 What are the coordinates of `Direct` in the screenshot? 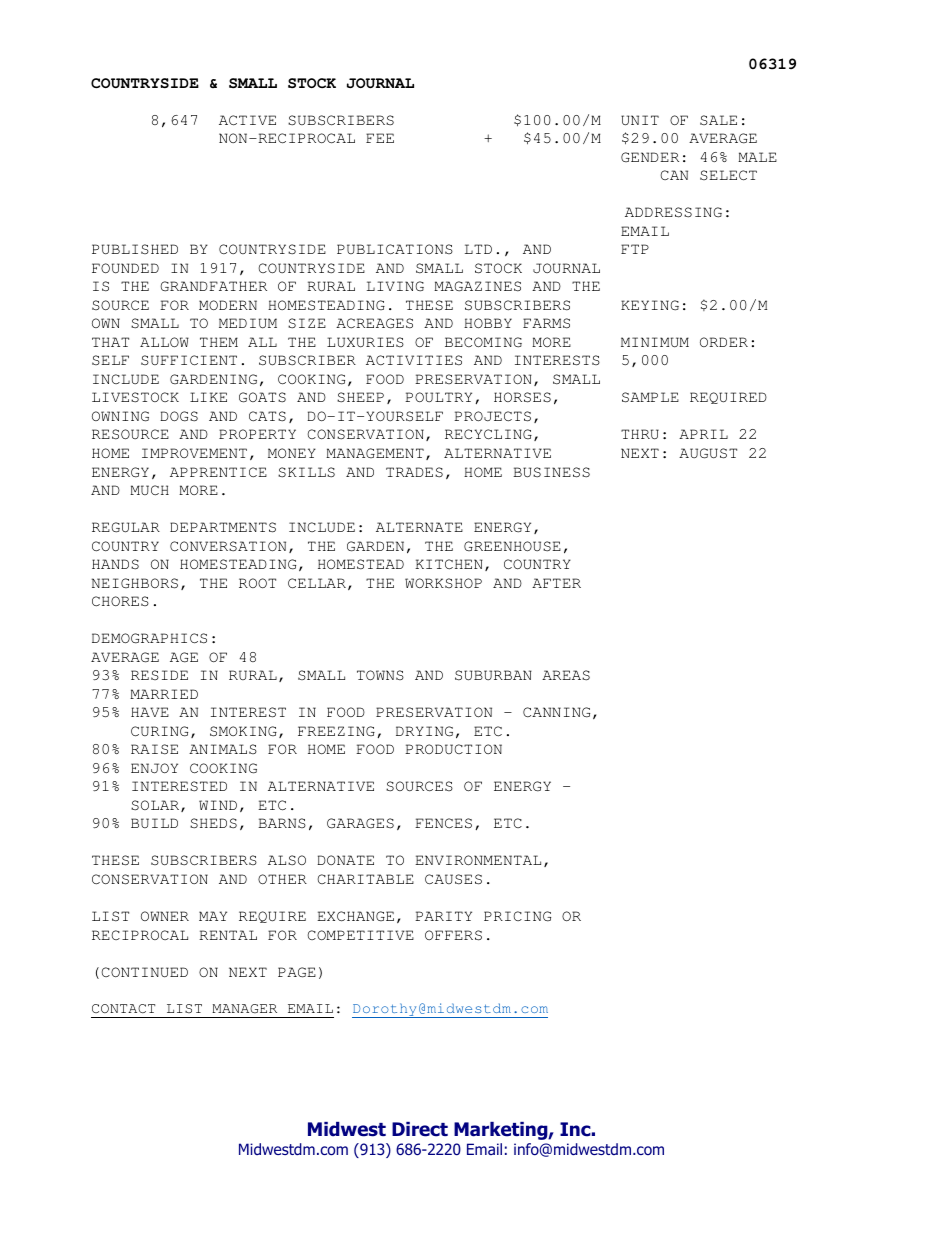 It's located at (420, 1129).
